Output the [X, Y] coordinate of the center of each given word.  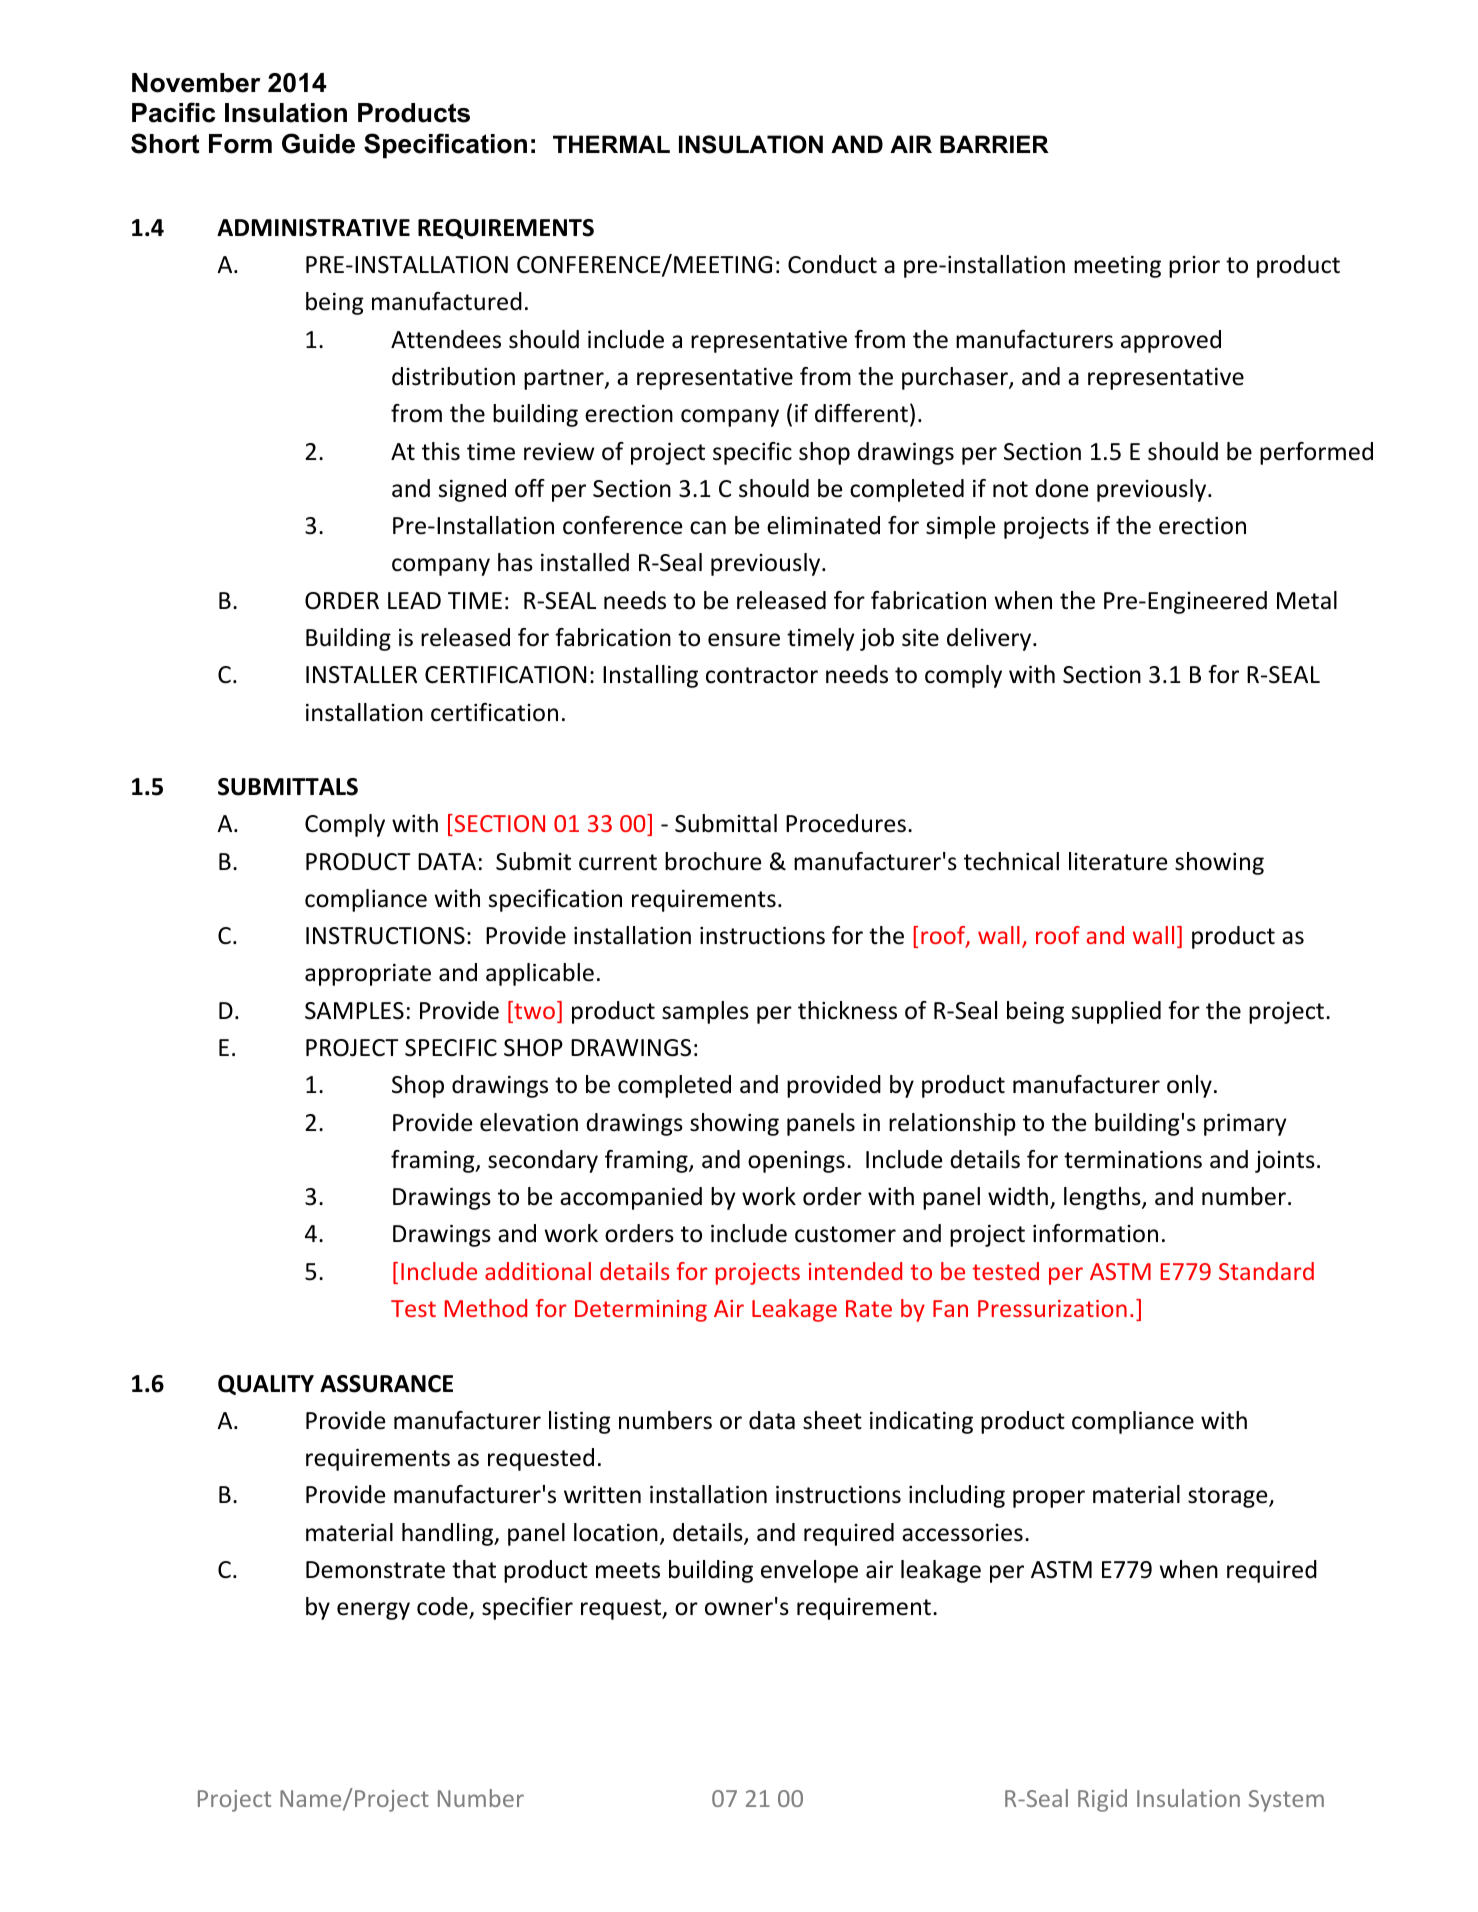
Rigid [1102, 1800]
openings [796, 1162]
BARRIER [994, 144]
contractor [762, 675]
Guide [318, 143]
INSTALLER [361, 675]
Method [486, 1308]
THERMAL [611, 144]
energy [373, 1611]
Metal [1307, 600]
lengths [1103, 1198]
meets [628, 1570]
